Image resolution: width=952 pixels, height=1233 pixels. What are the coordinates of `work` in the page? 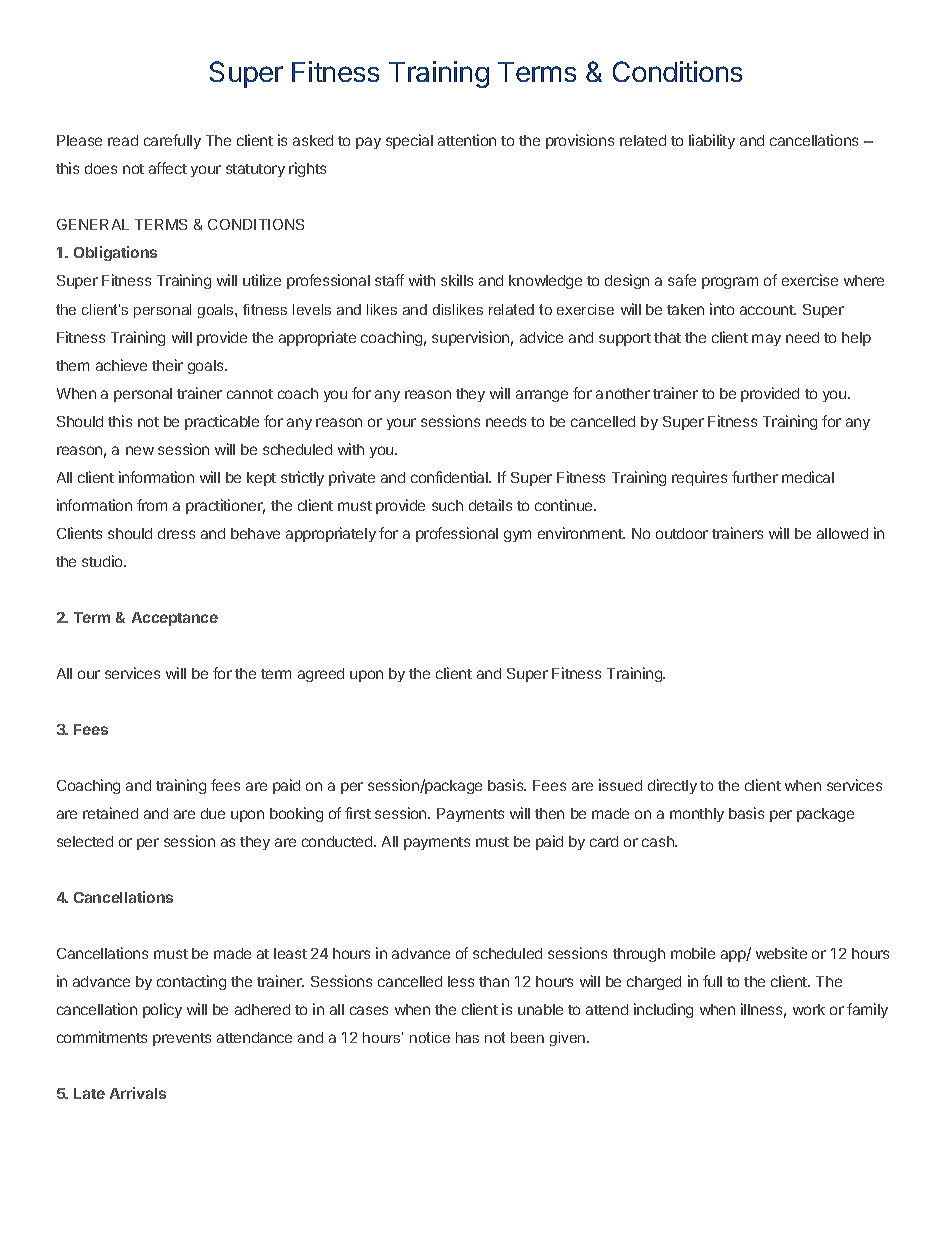 It's located at (809, 1009).
